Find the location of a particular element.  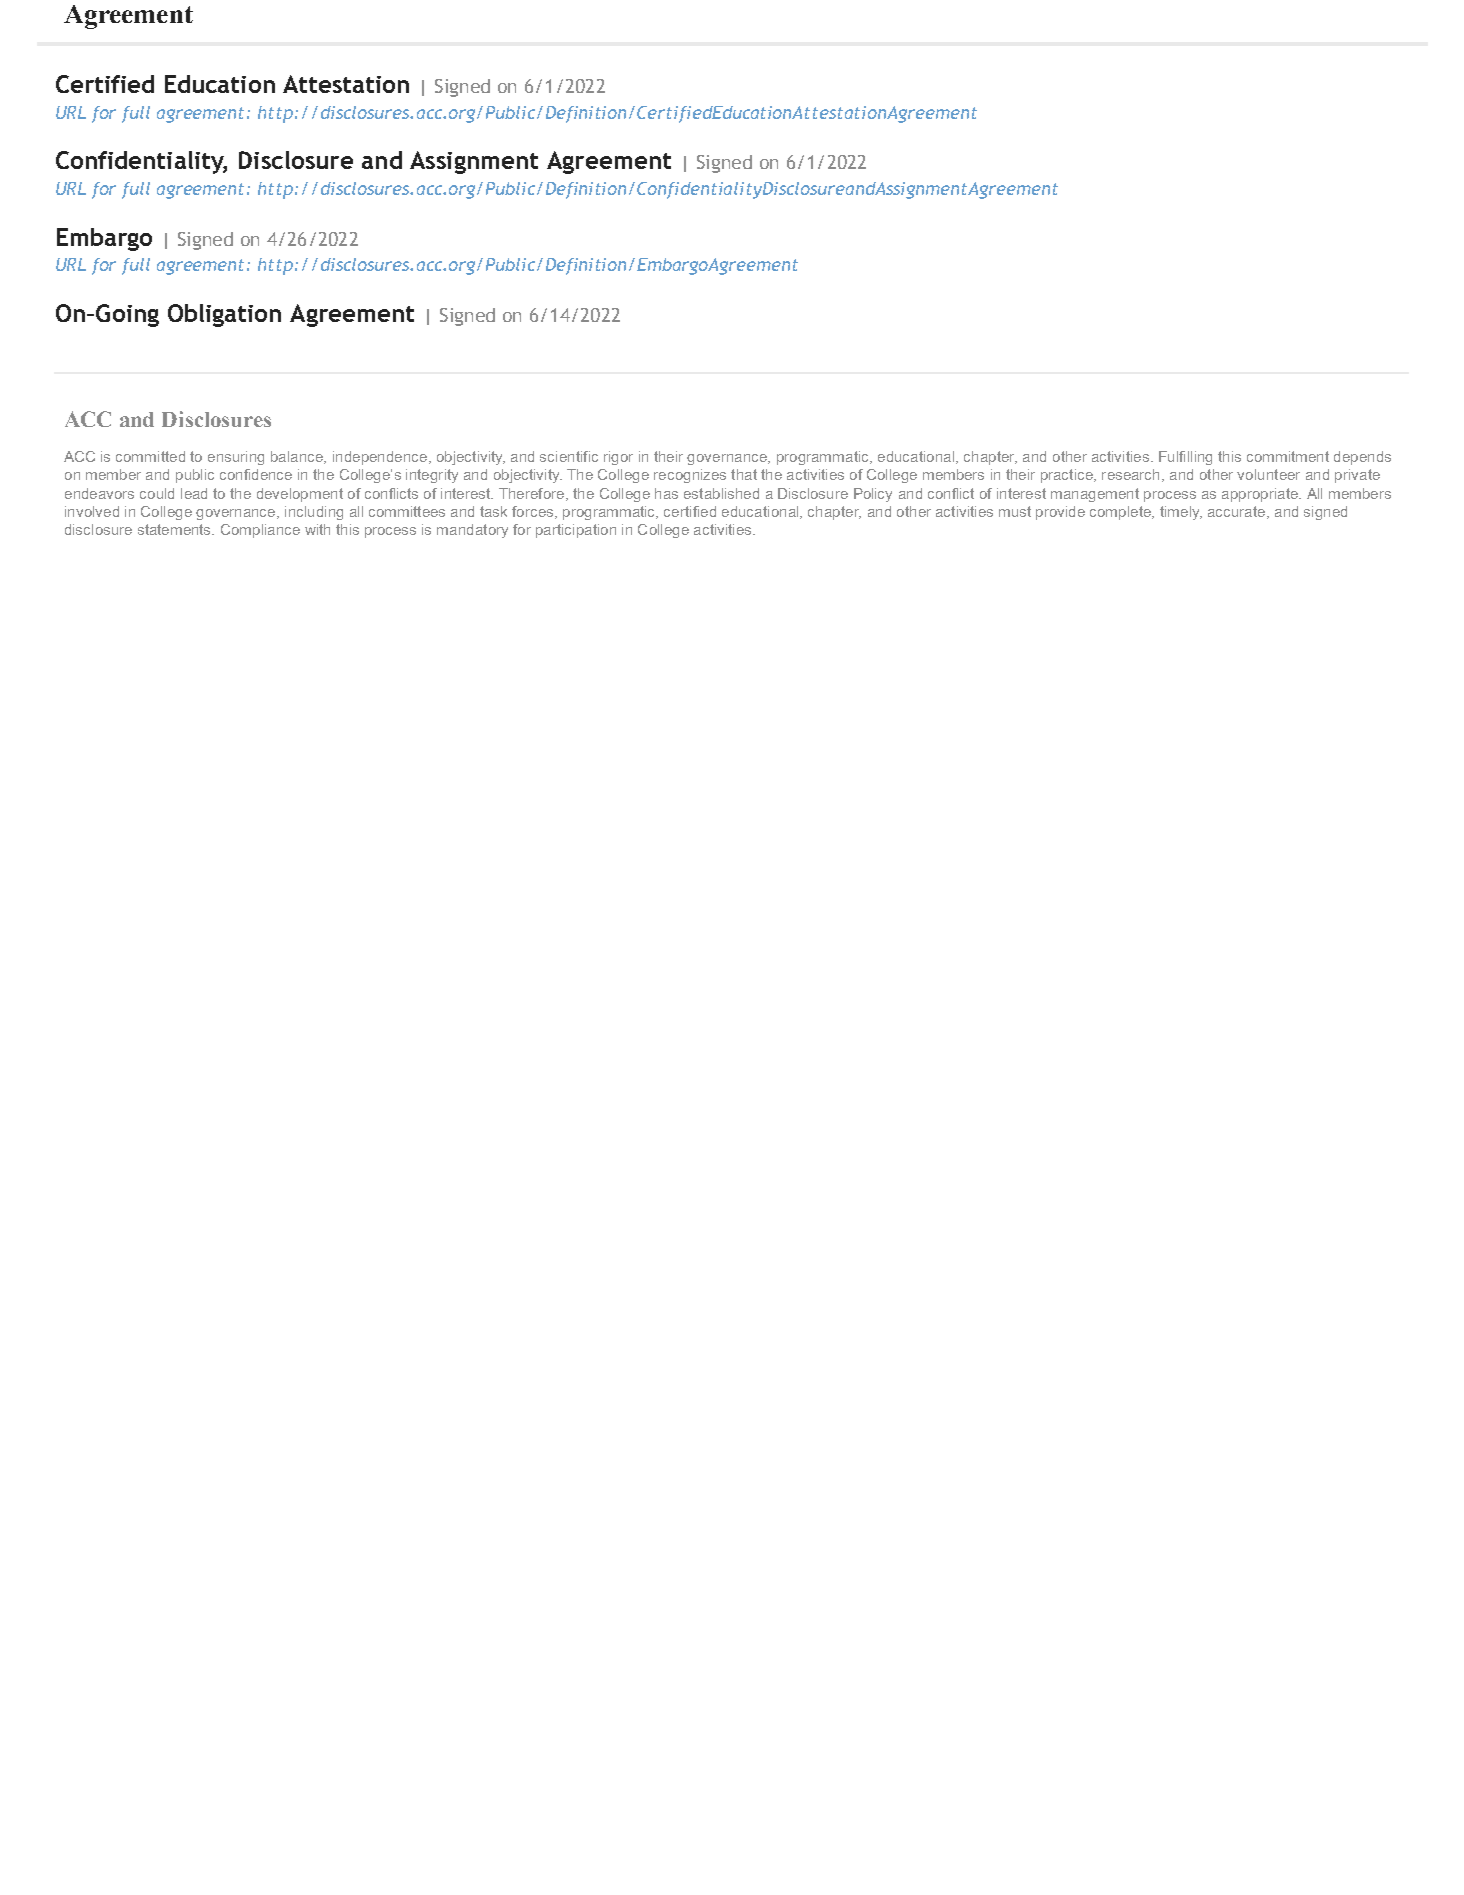

commitment is located at coordinates (1288, 456).
